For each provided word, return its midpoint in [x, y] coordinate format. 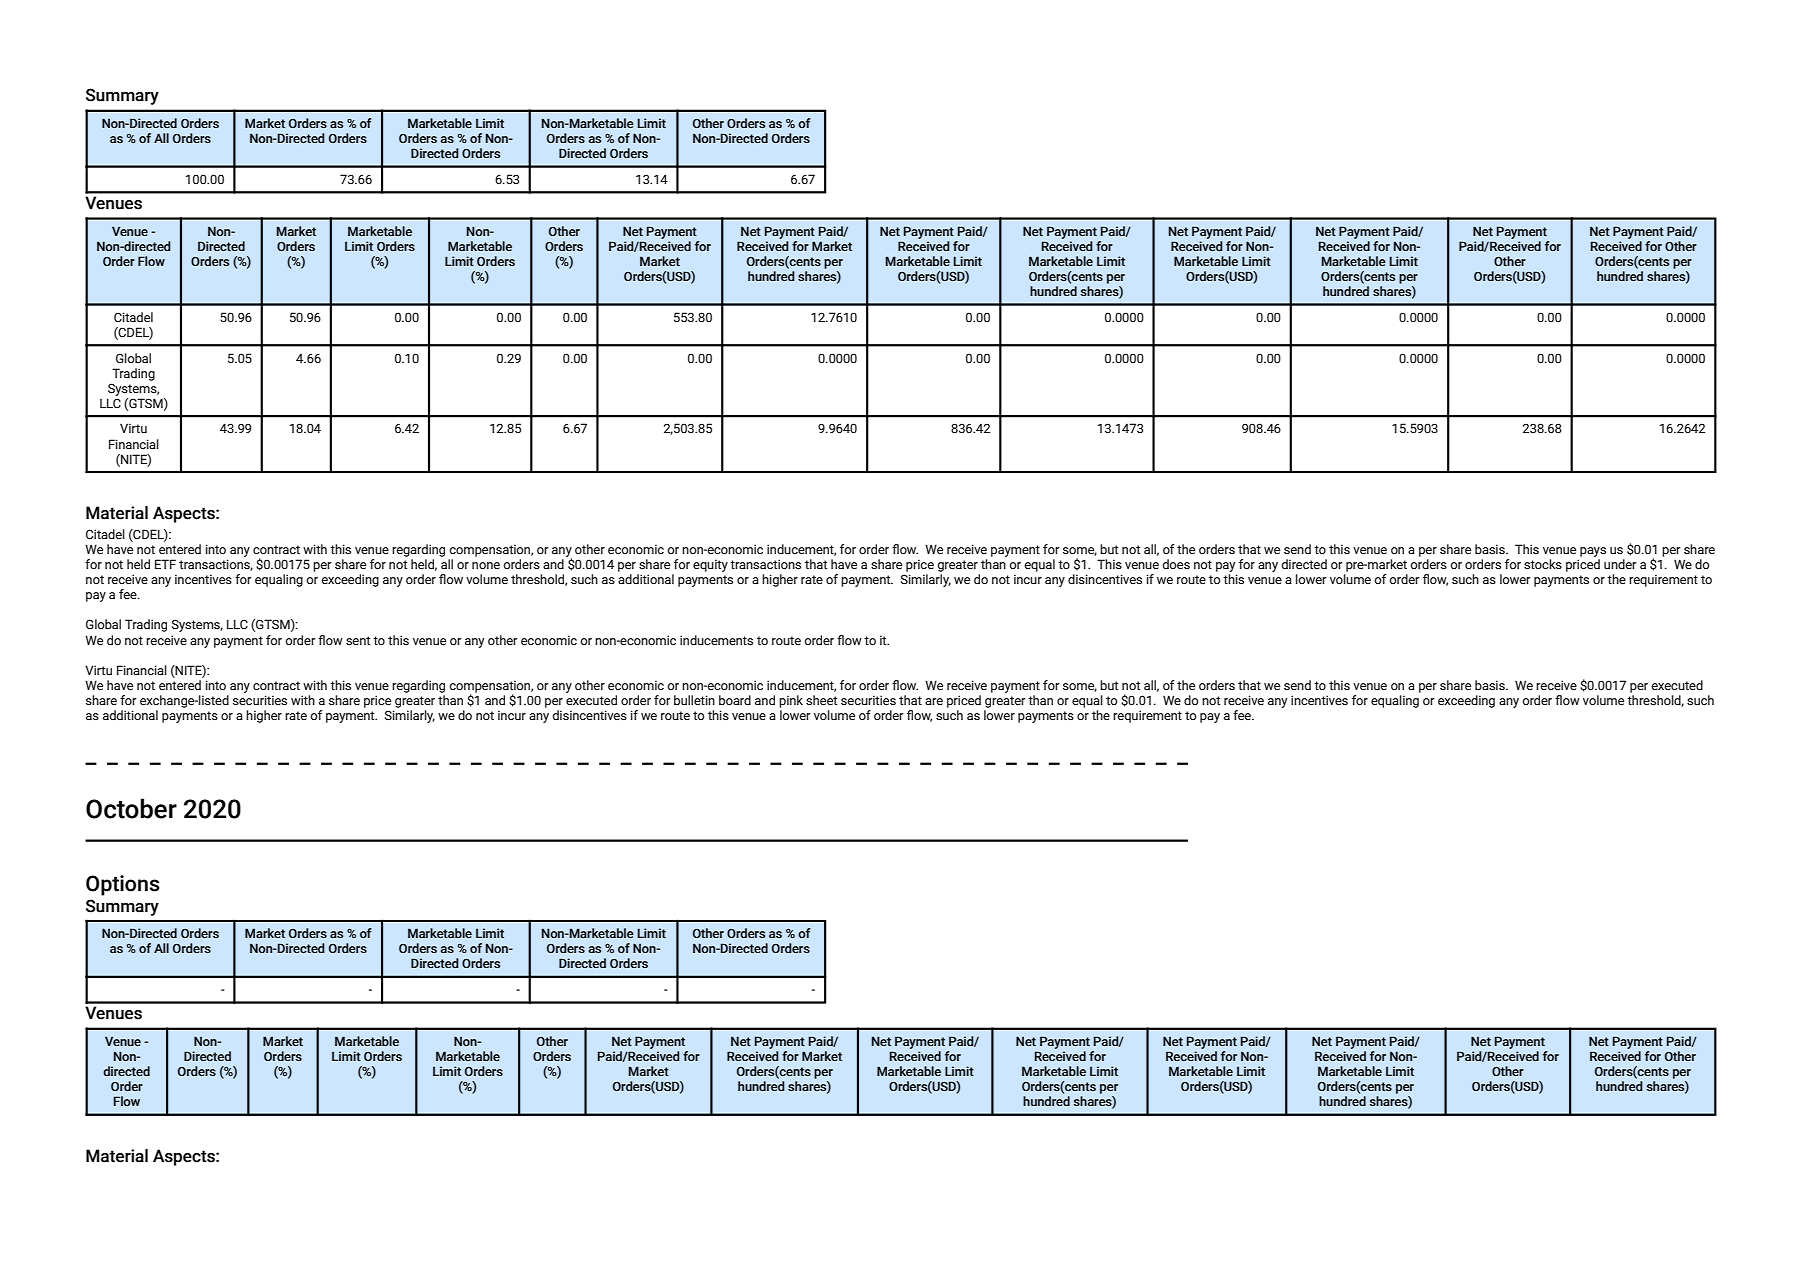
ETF [165, 564]
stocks [1543, 564]
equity [710, 565]
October [131, 808]
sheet [821, 700]
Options [123, 885]
